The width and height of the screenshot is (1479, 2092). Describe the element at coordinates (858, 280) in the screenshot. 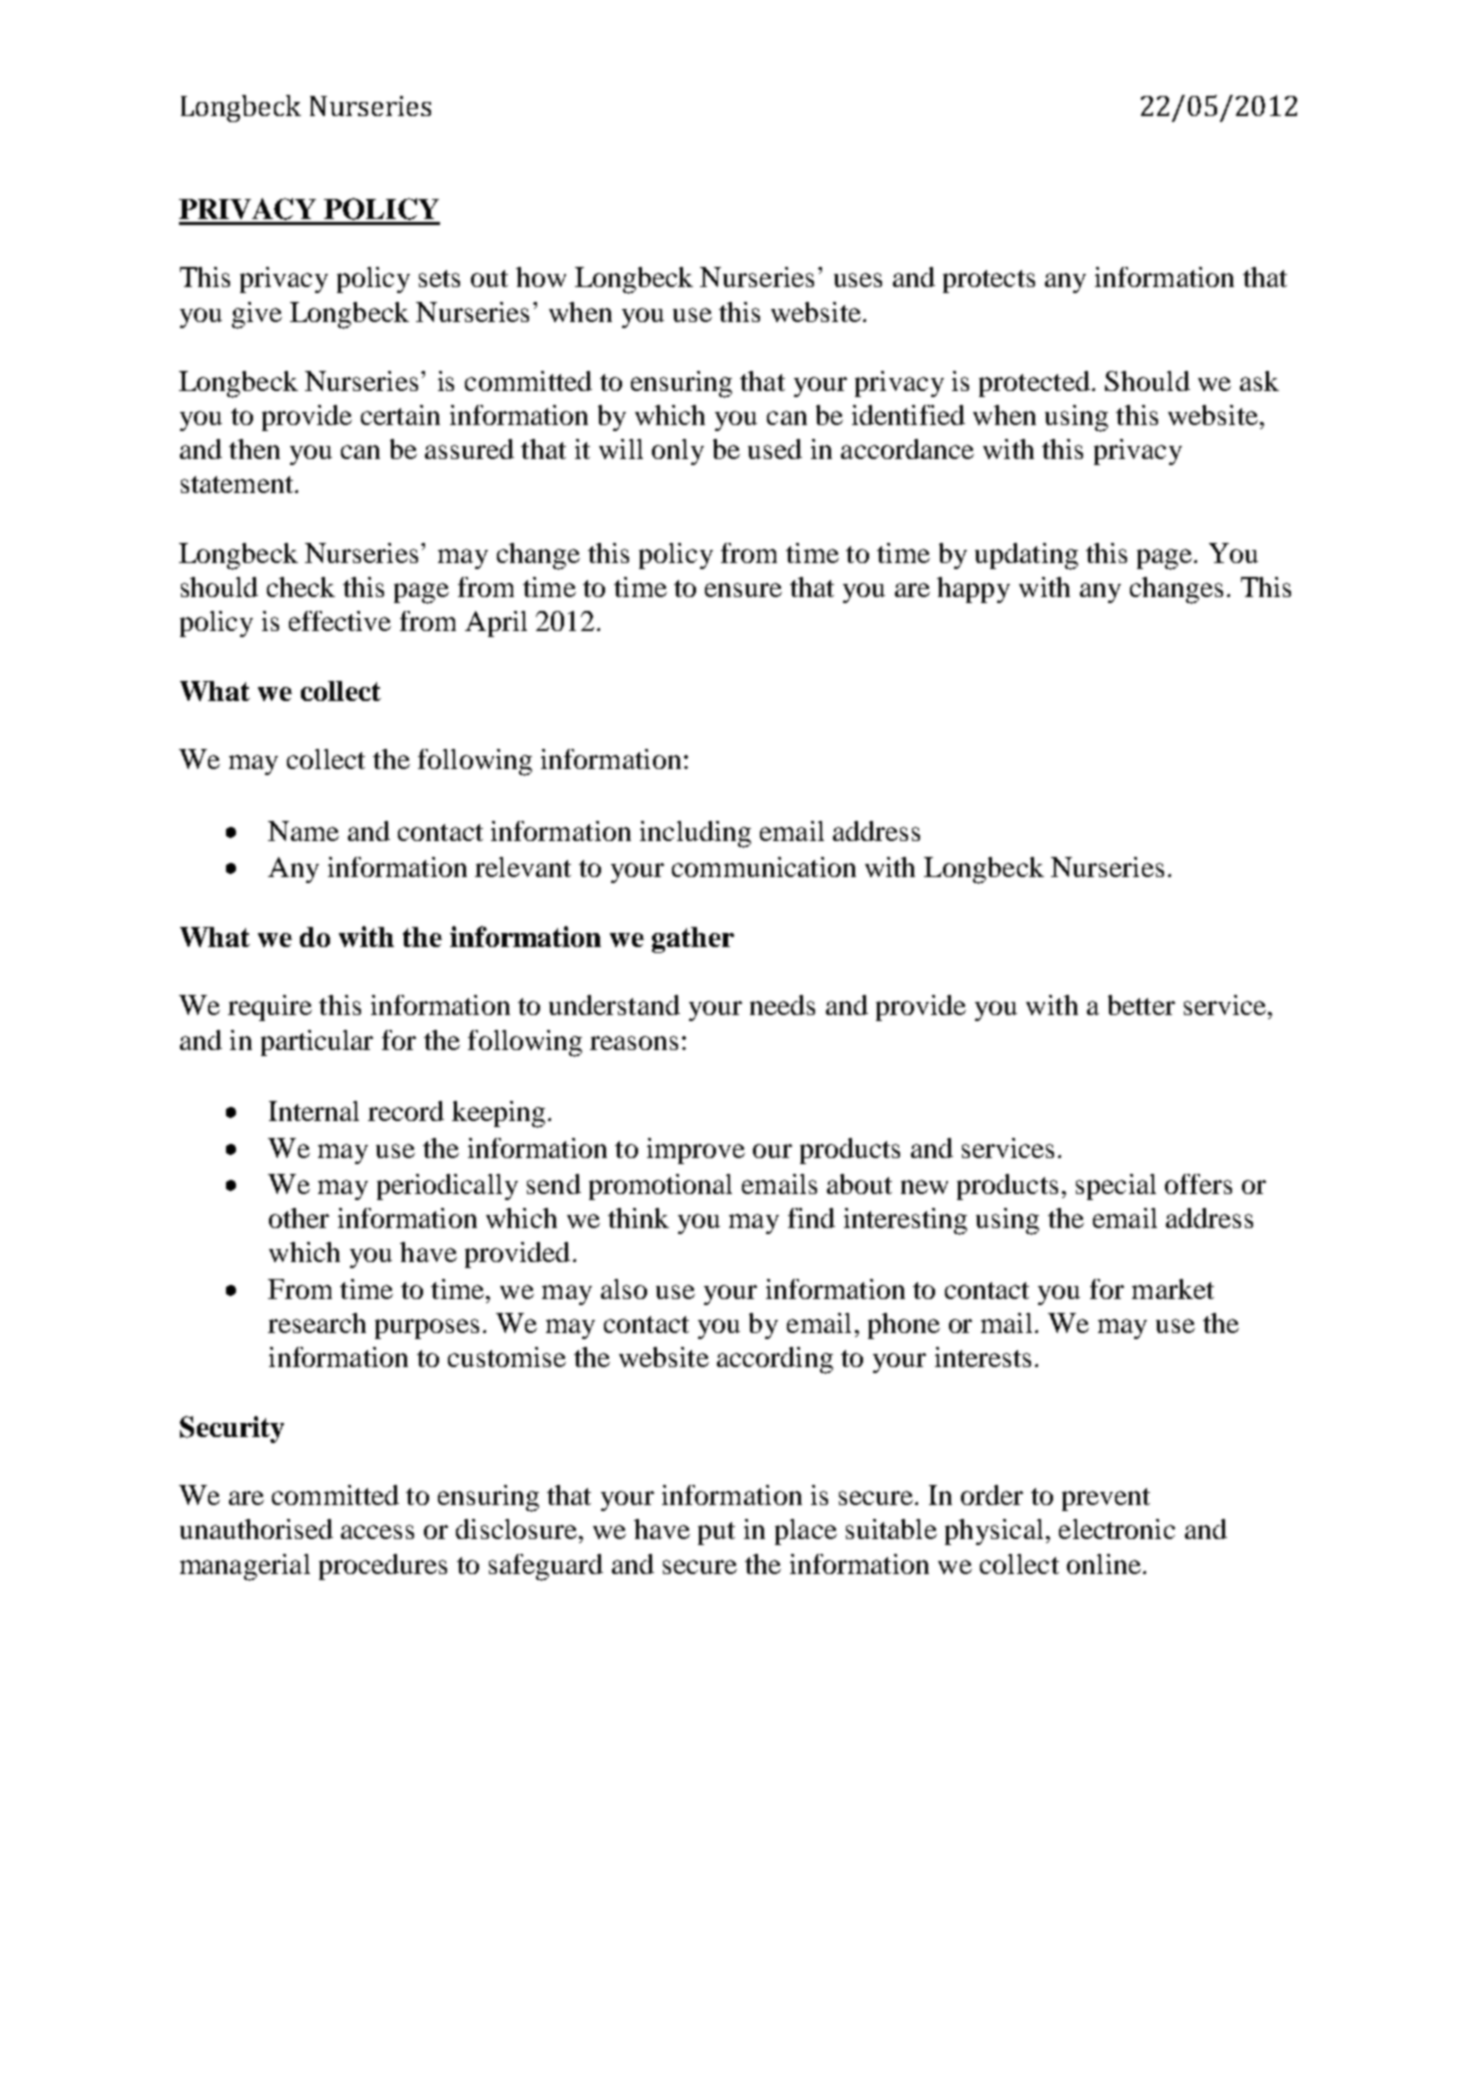

I see `uses` at that location.
